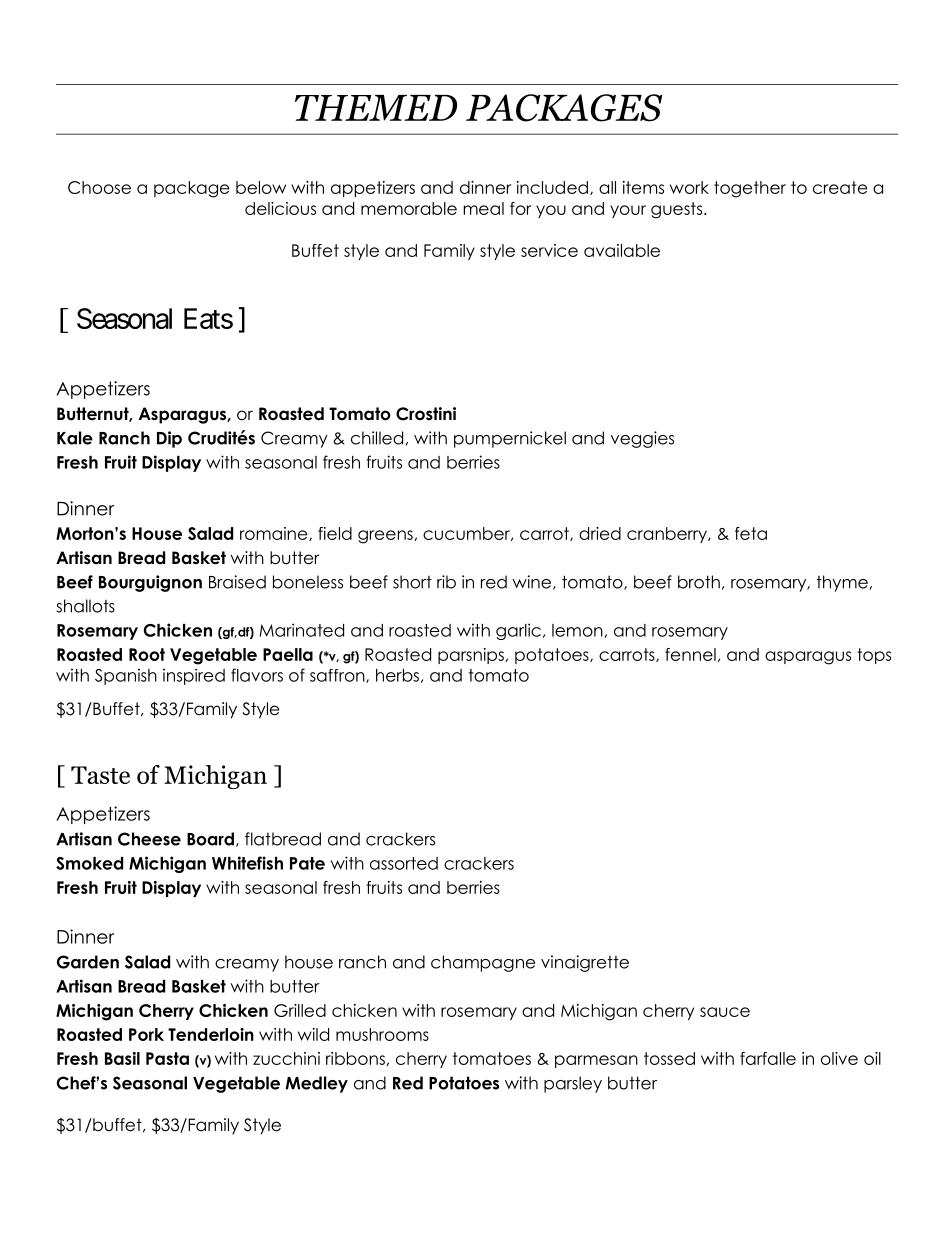 The height and width of the screenshot is (1233, 952). Describe the element at coordinates (167, 1058) in the screenshot. I see `Pasta` at that location.
